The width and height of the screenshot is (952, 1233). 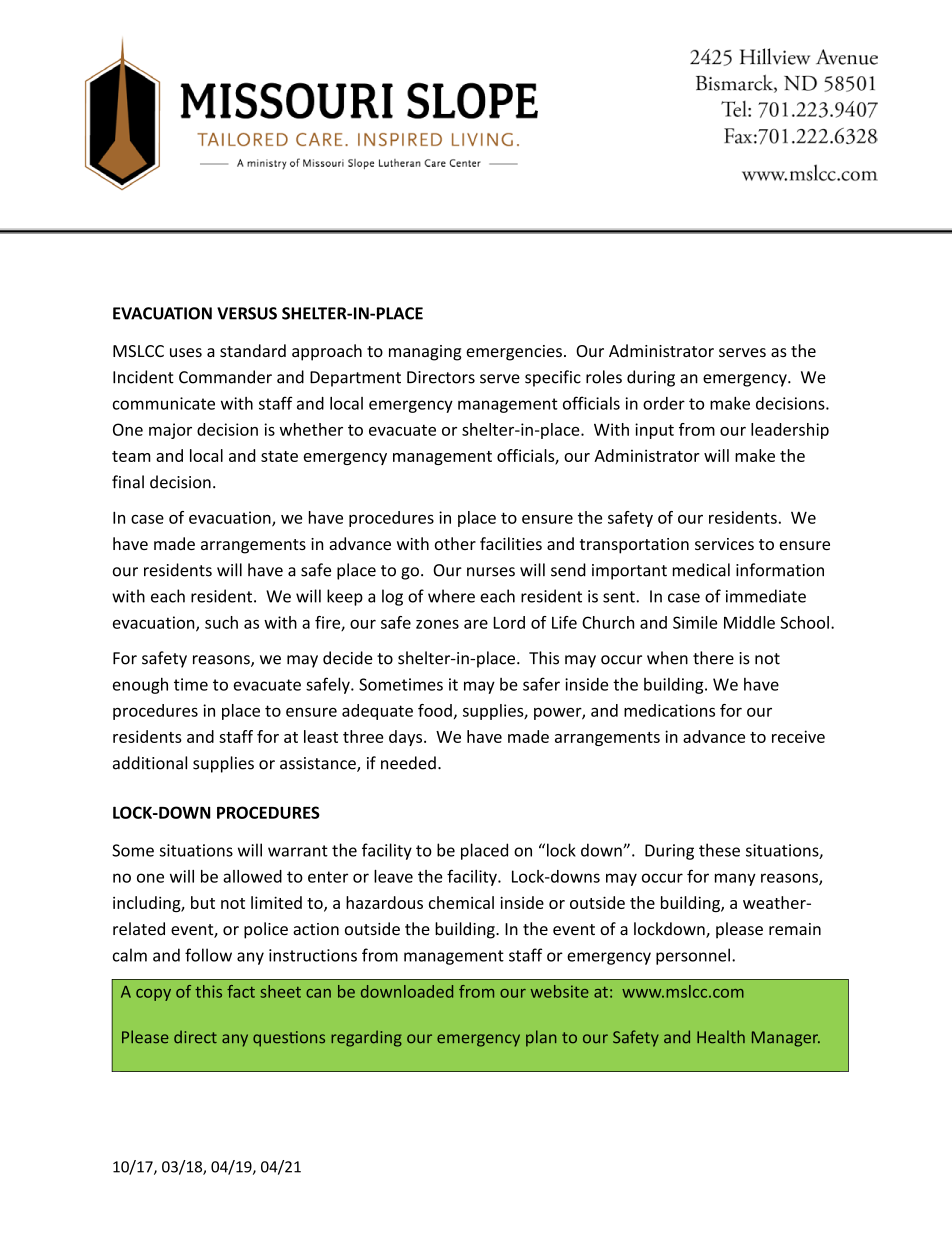 What do you see at coordinates (186, 352) in the screenshot?
I see `uses` at bounding box center [186, 352].
